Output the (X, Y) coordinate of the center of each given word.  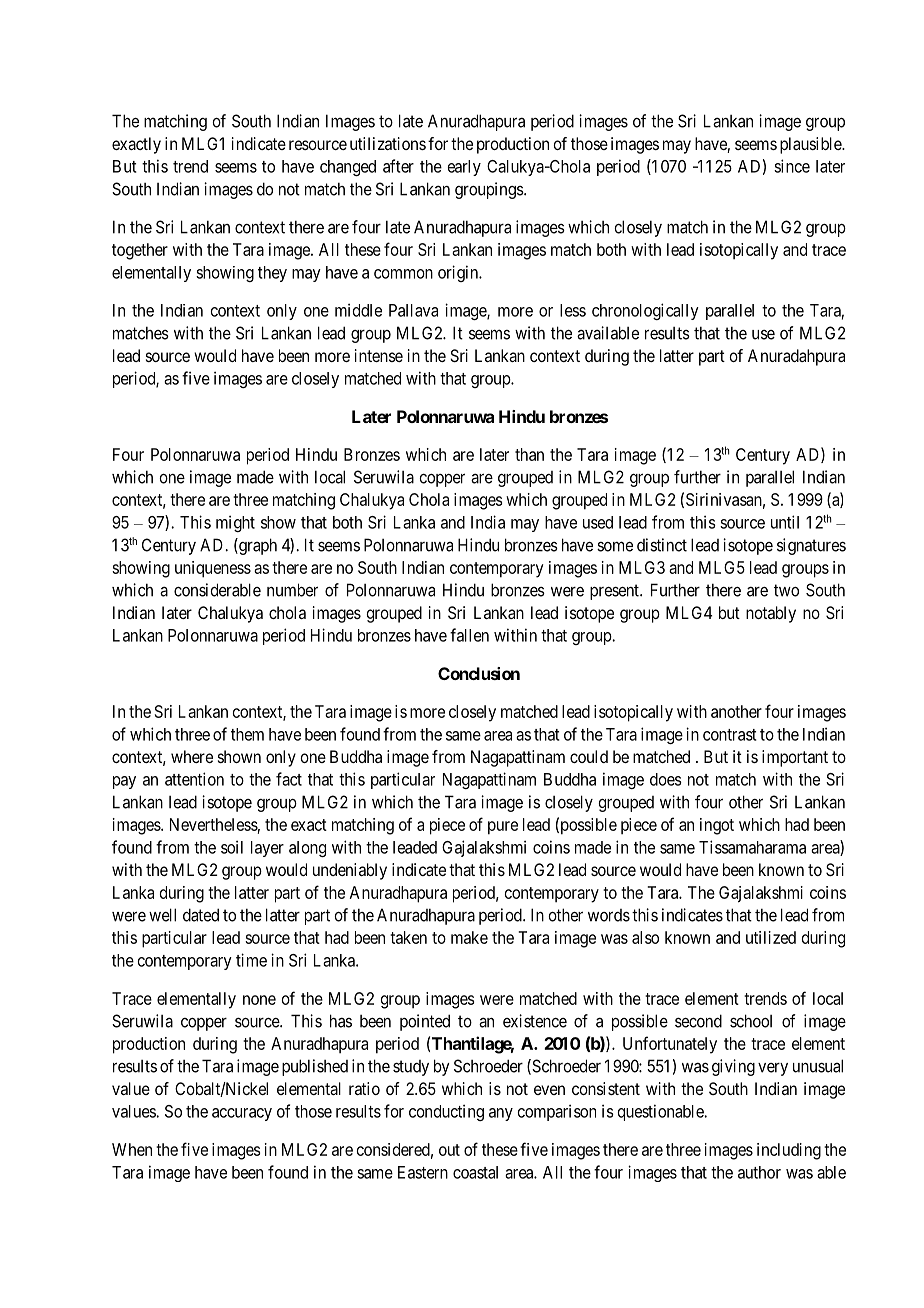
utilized (771, 937)
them (247, 734)
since (792, 166)
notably (771, 614)
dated (201, 915)
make (469, 937)
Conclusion (479, 673)
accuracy (242, 1114)
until (785, 522)
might (235, 523)
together (140, 251)
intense (379, 355)
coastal (475, 1172)
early (464, 168)
